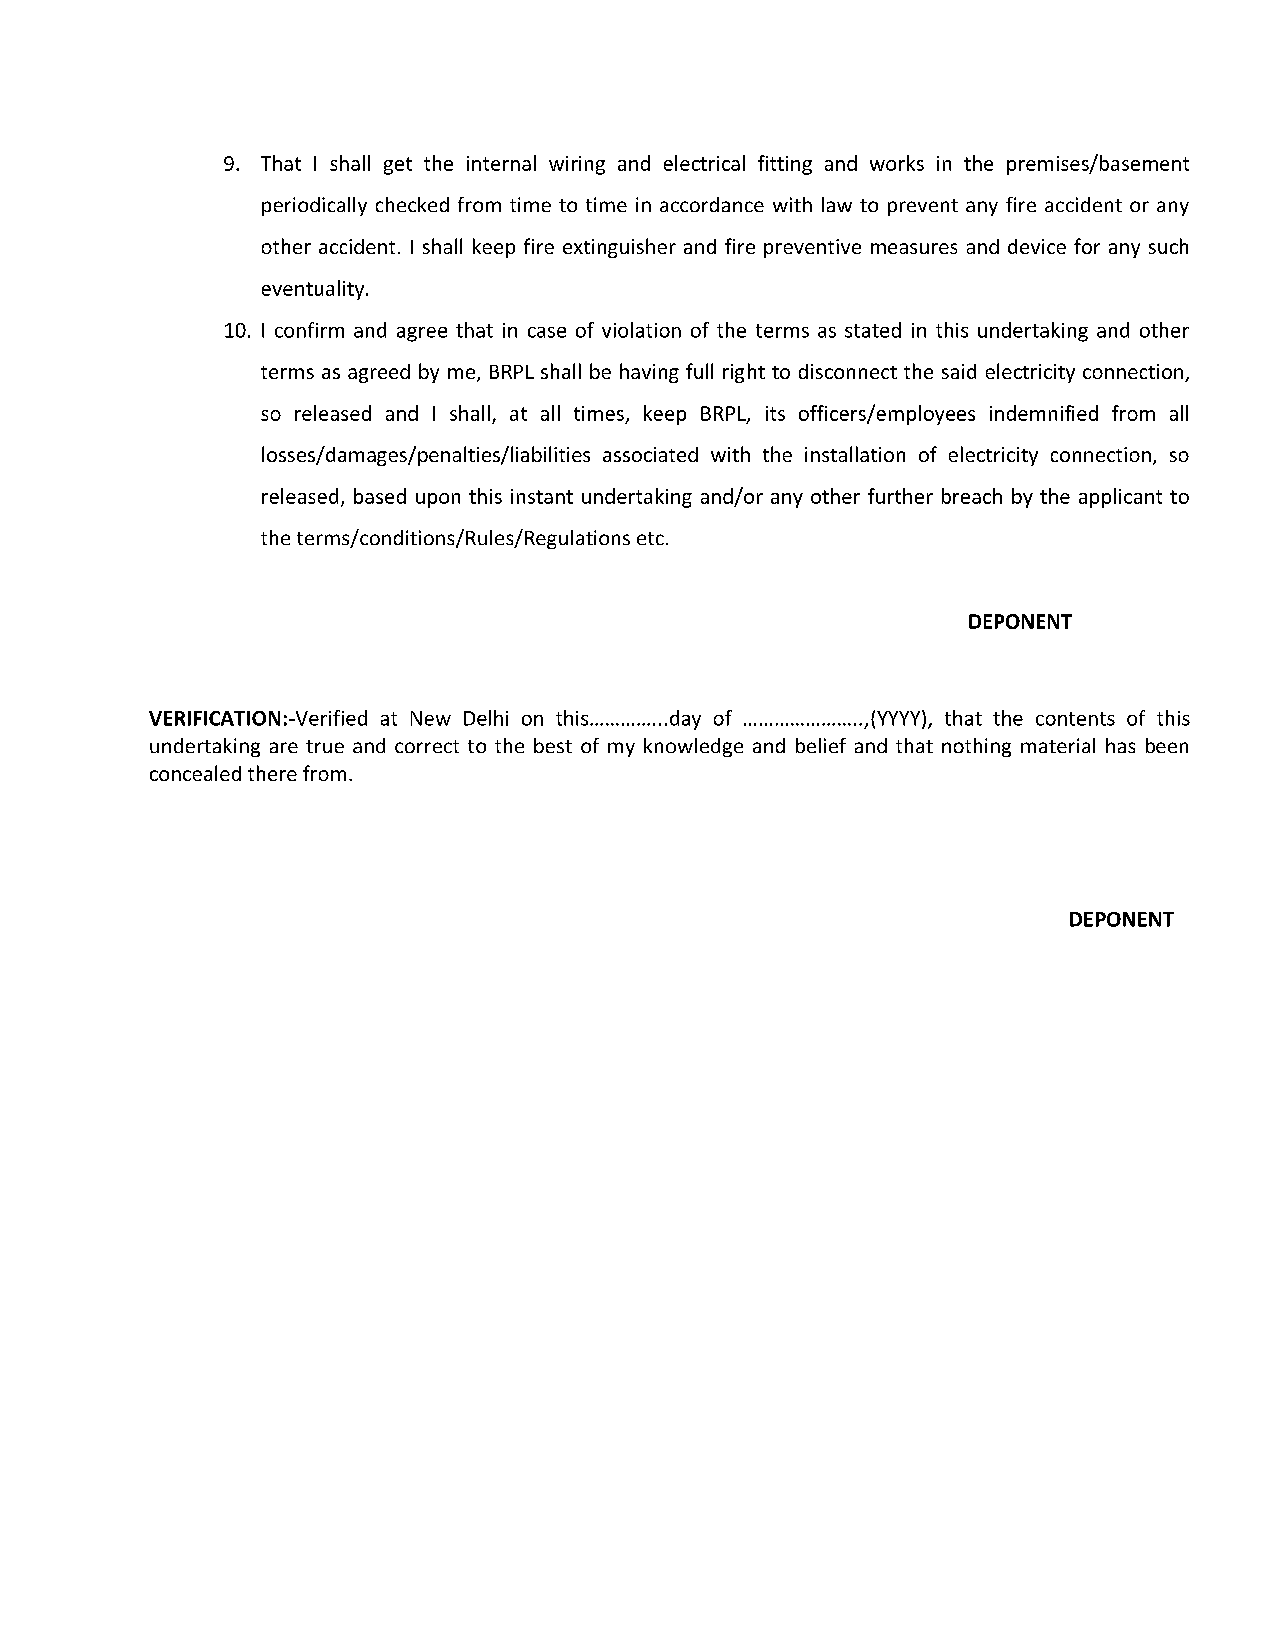 The height and width of the document is (1637, 1265). Describe the element at coordinates (897, 163) in the document. I see `works` at that location.
